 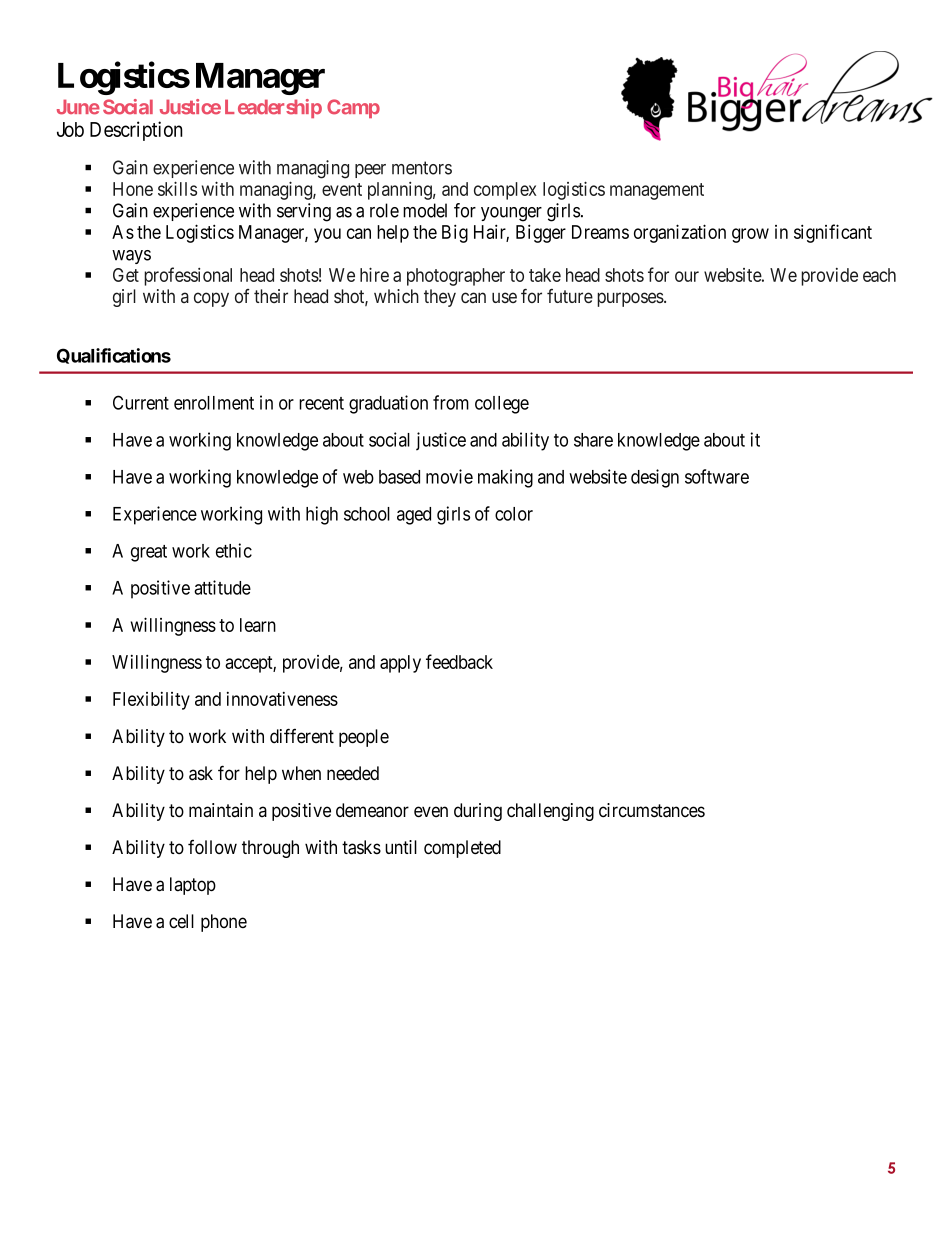 I want to click on completed, so click(x=462, y=849).
